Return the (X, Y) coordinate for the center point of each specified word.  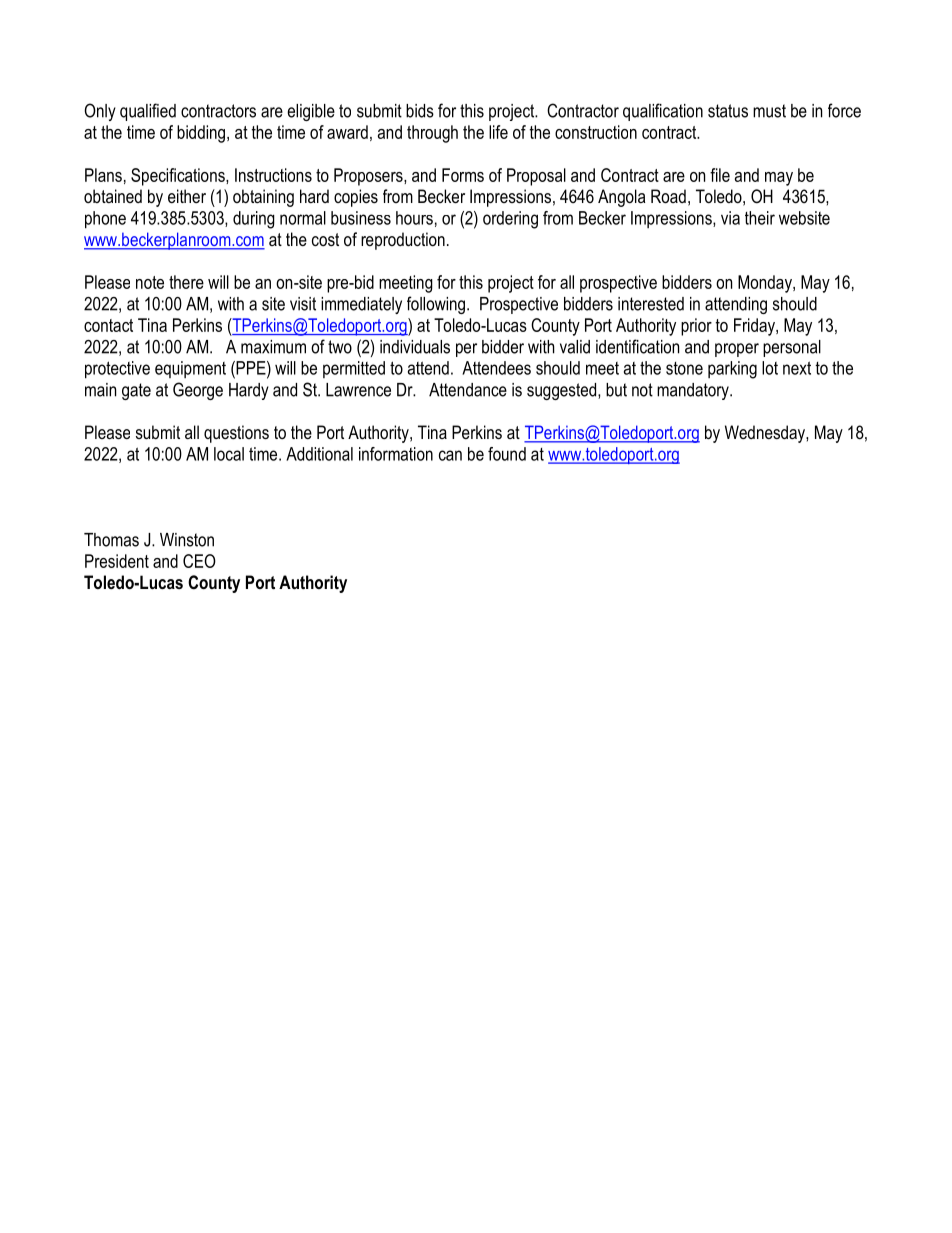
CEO (199, 561)
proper (737, 350)
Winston (187, 540)
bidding (201, 134)
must (769, 111)
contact (108, 325)
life (498, 132)
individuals (415, 347)
